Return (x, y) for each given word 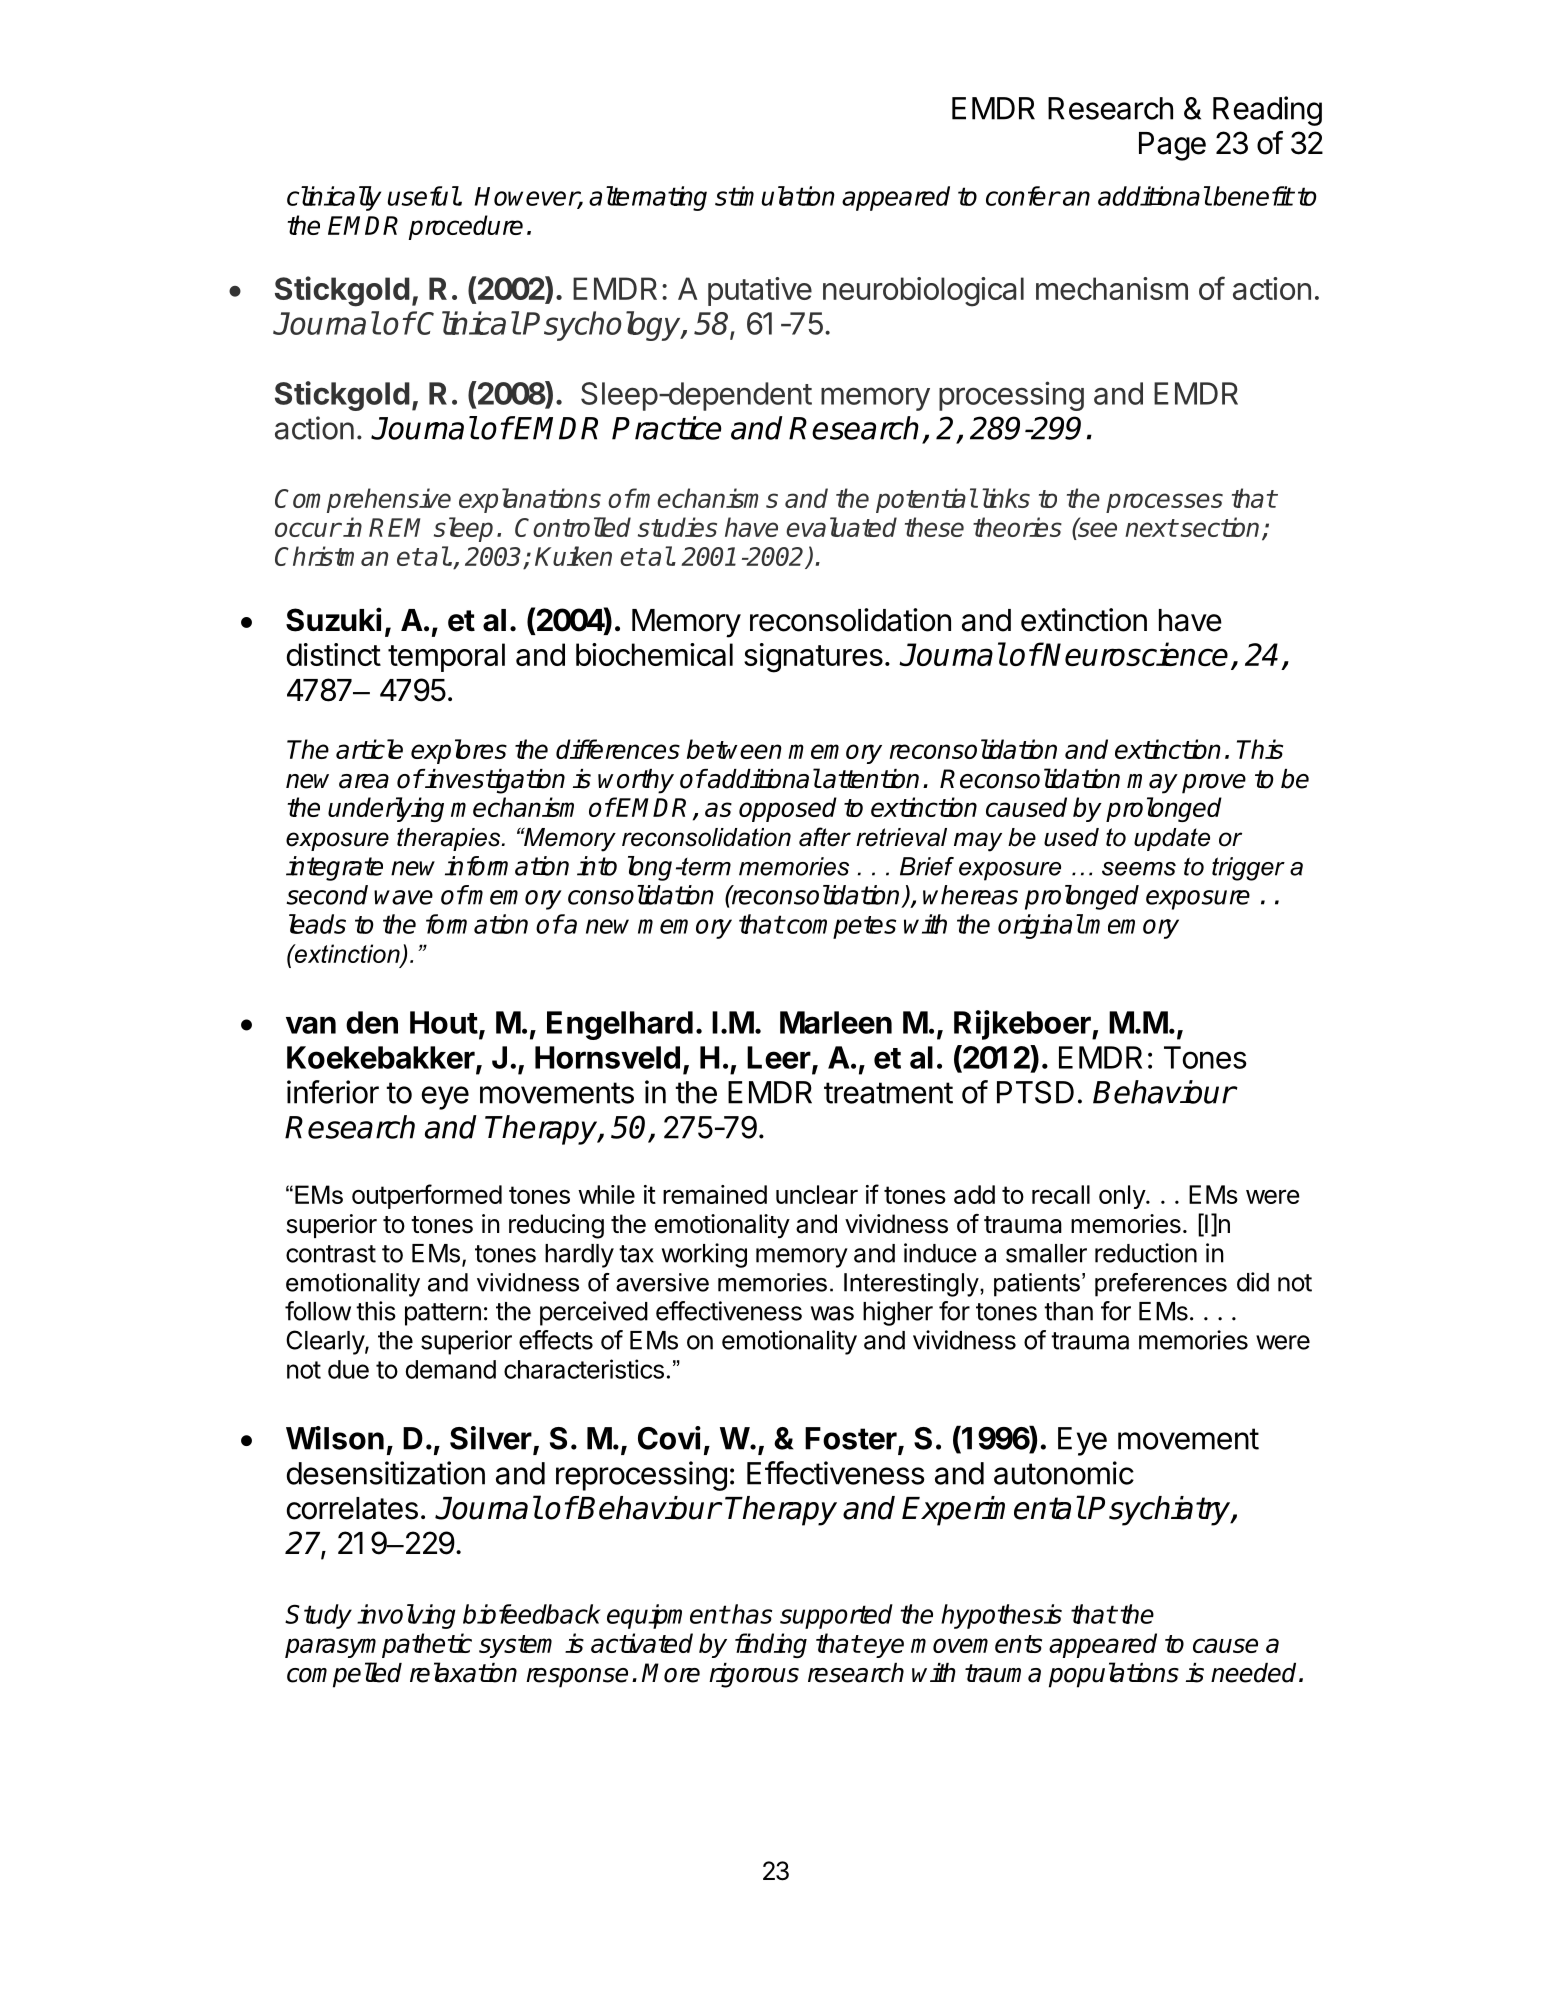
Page (1172, 146)
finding (771, 1645)
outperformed (427, 1196)
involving (406, 1616)
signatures (813, 658)
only (1123, 1197)
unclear (817, 1194)
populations (1114, 1675)
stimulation (775, 196)
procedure (466, 227)
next (1151, 528)
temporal (446, 657)
